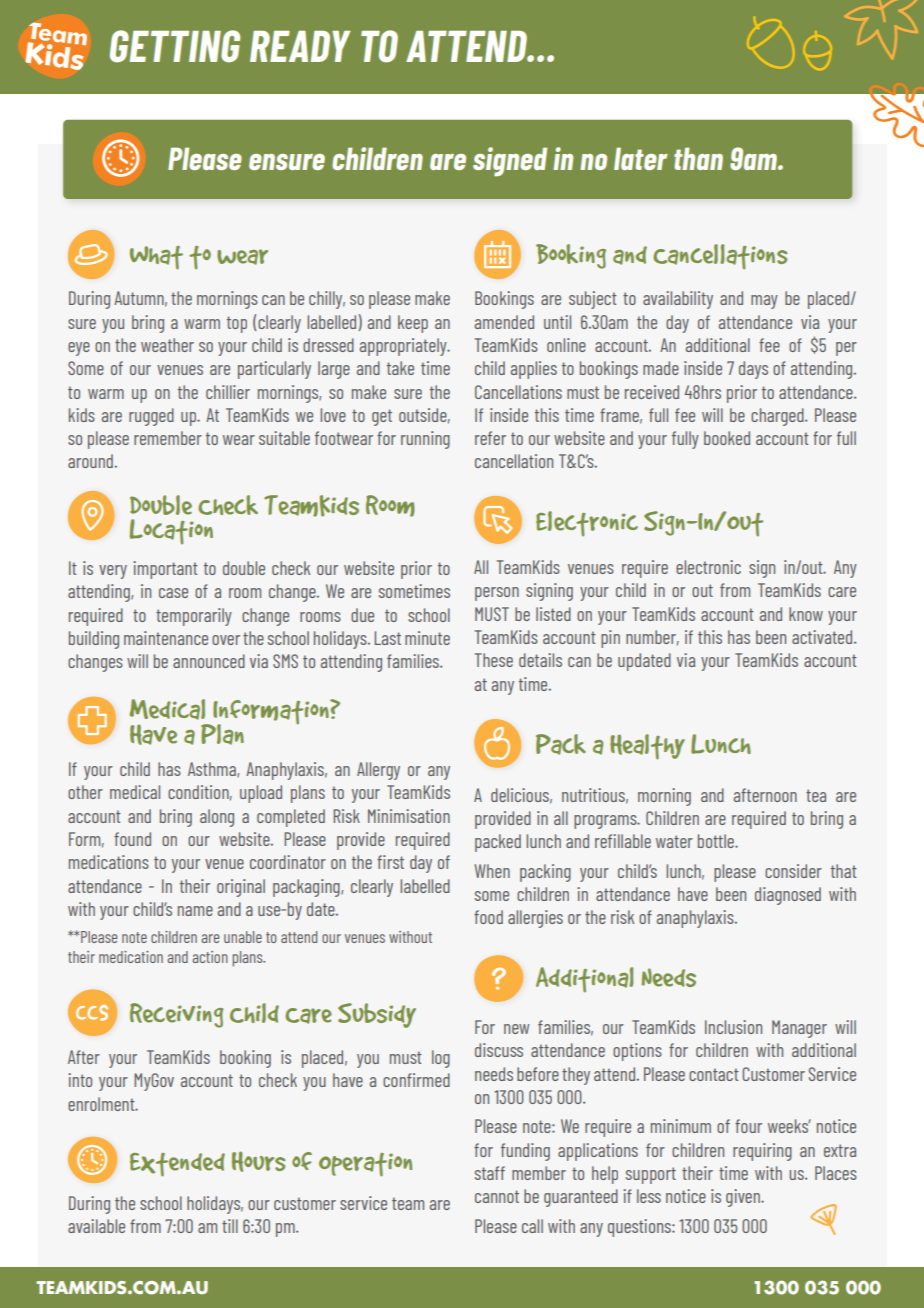 This screenshot has width=924, height=1308. What do you see at coordinates (727, 438) in the screenshot?
I see `booked` at bounding box center [727, 438].
